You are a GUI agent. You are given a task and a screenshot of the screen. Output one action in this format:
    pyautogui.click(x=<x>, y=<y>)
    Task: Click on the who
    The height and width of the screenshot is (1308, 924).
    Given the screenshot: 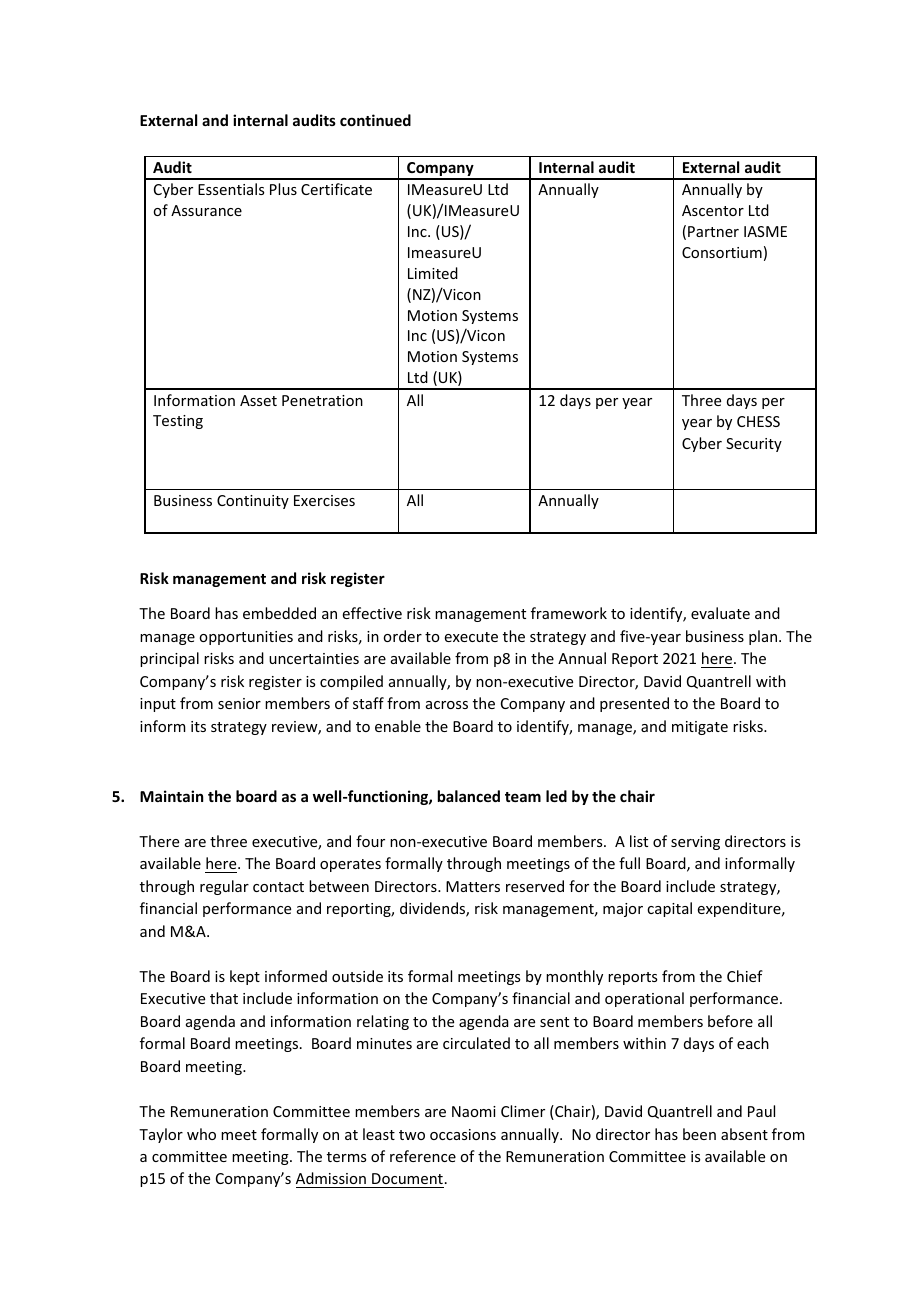 What is the action you would take?
    pyautogui.click(x=201, y=1134)
